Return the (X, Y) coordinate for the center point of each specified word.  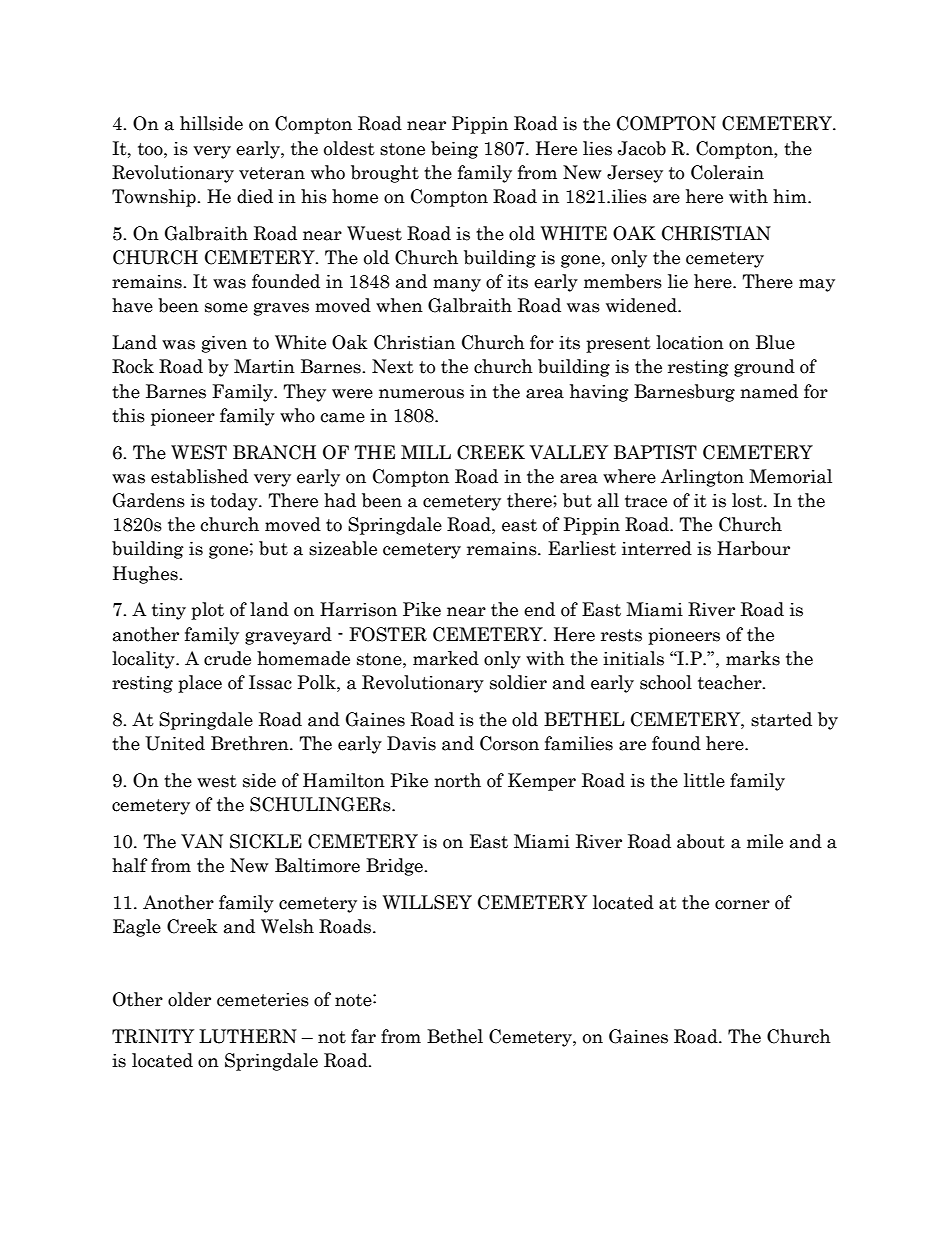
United (175, 743)
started (781, 719)
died (255, 196)
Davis (411, 743)
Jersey (635, 174)
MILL (426, 452)
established (199, 476)
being (454, 150)
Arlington (702, 478)
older (189, 999)
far (363, 1036)
